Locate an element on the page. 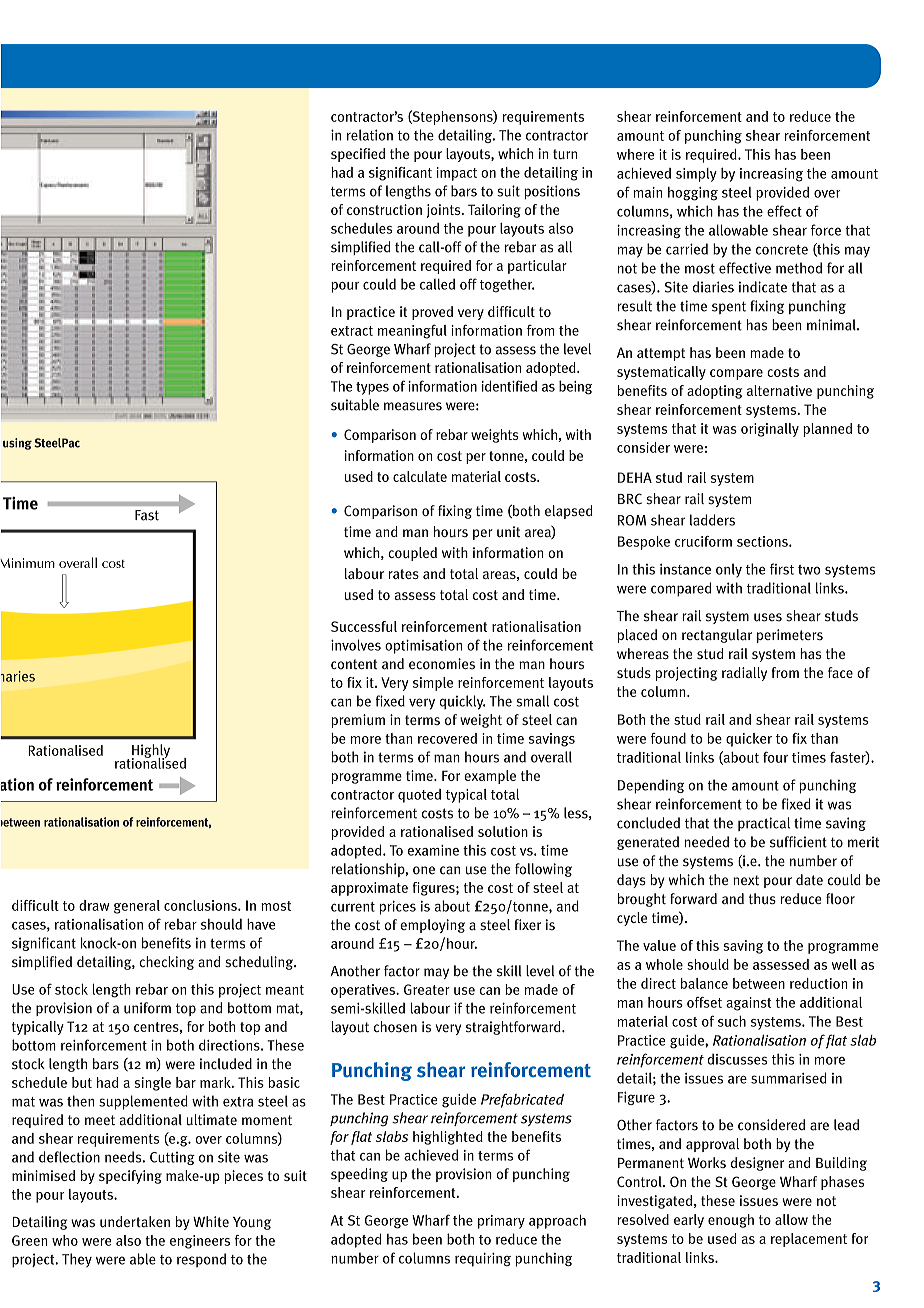 The width and height of the image is (924, 1308). premium is located at coordinates (358, 721).
